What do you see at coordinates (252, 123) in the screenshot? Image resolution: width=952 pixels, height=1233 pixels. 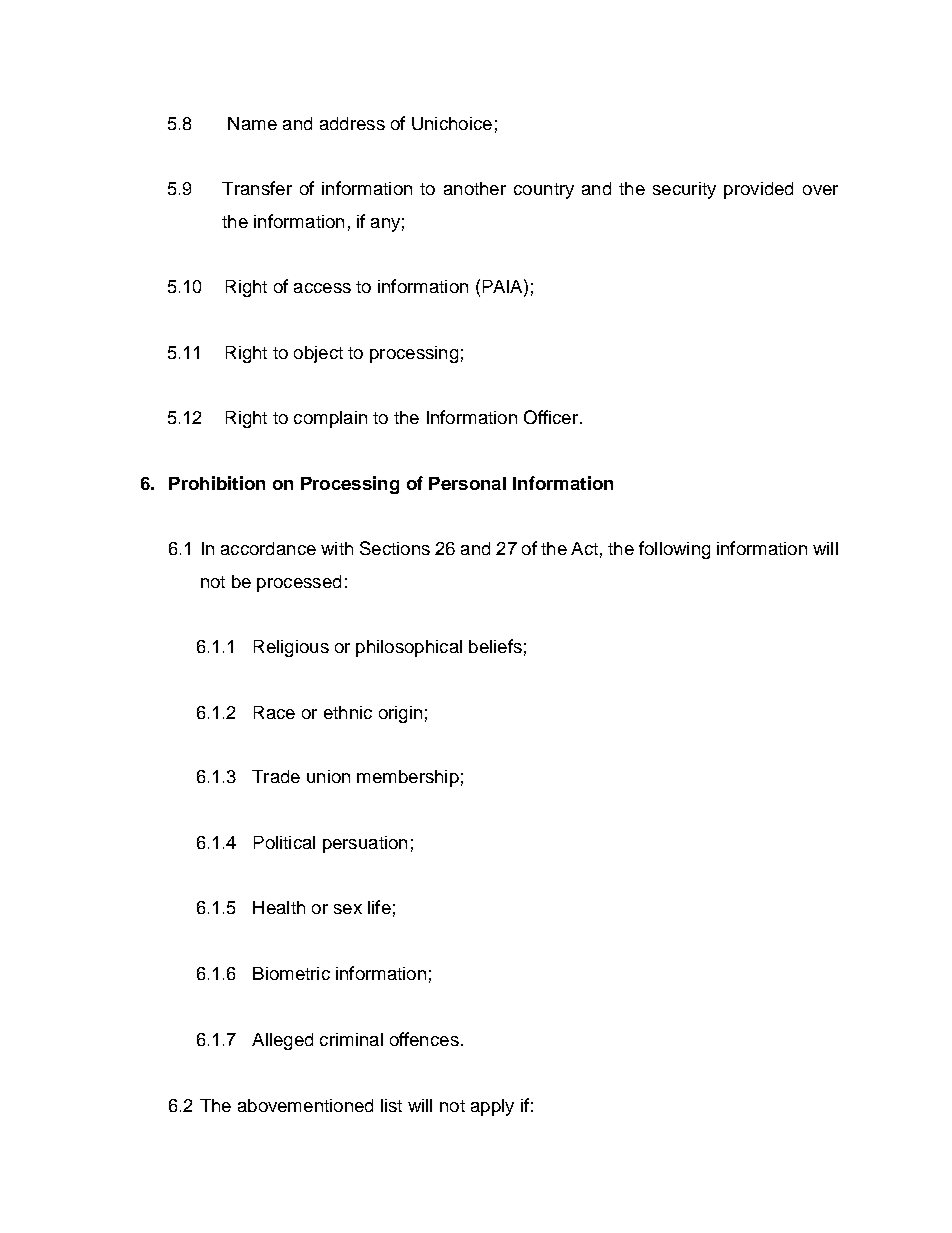 I see `Name` at bounding box center [252, 123].
